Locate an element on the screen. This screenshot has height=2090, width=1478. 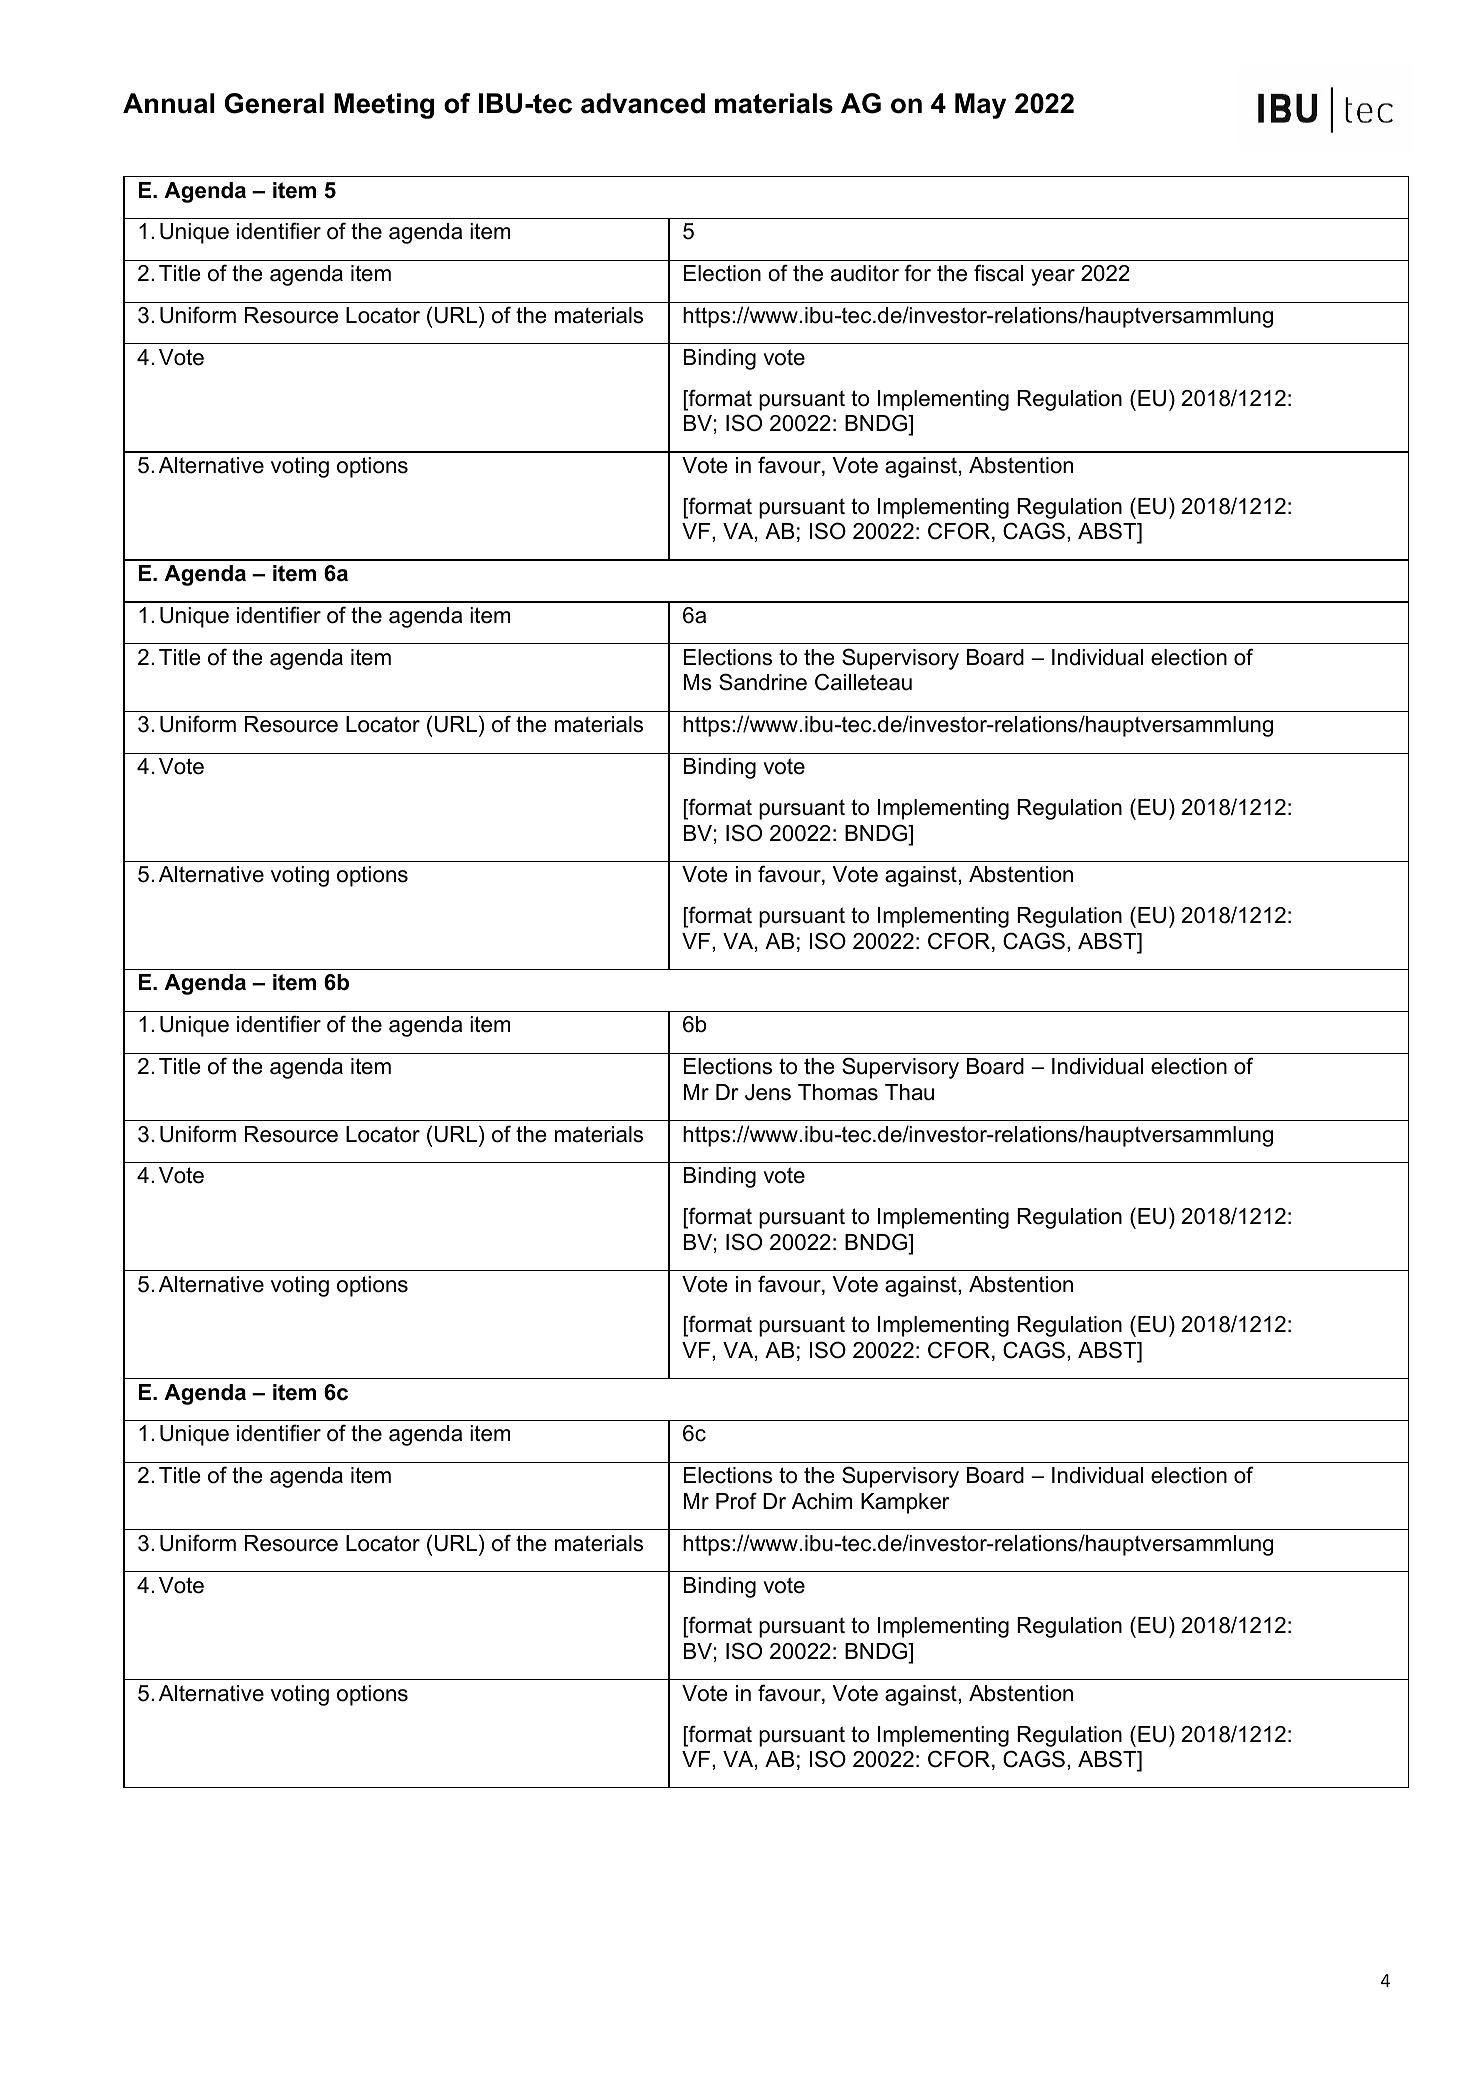
Thau is located at coordinates (909, 1092).
